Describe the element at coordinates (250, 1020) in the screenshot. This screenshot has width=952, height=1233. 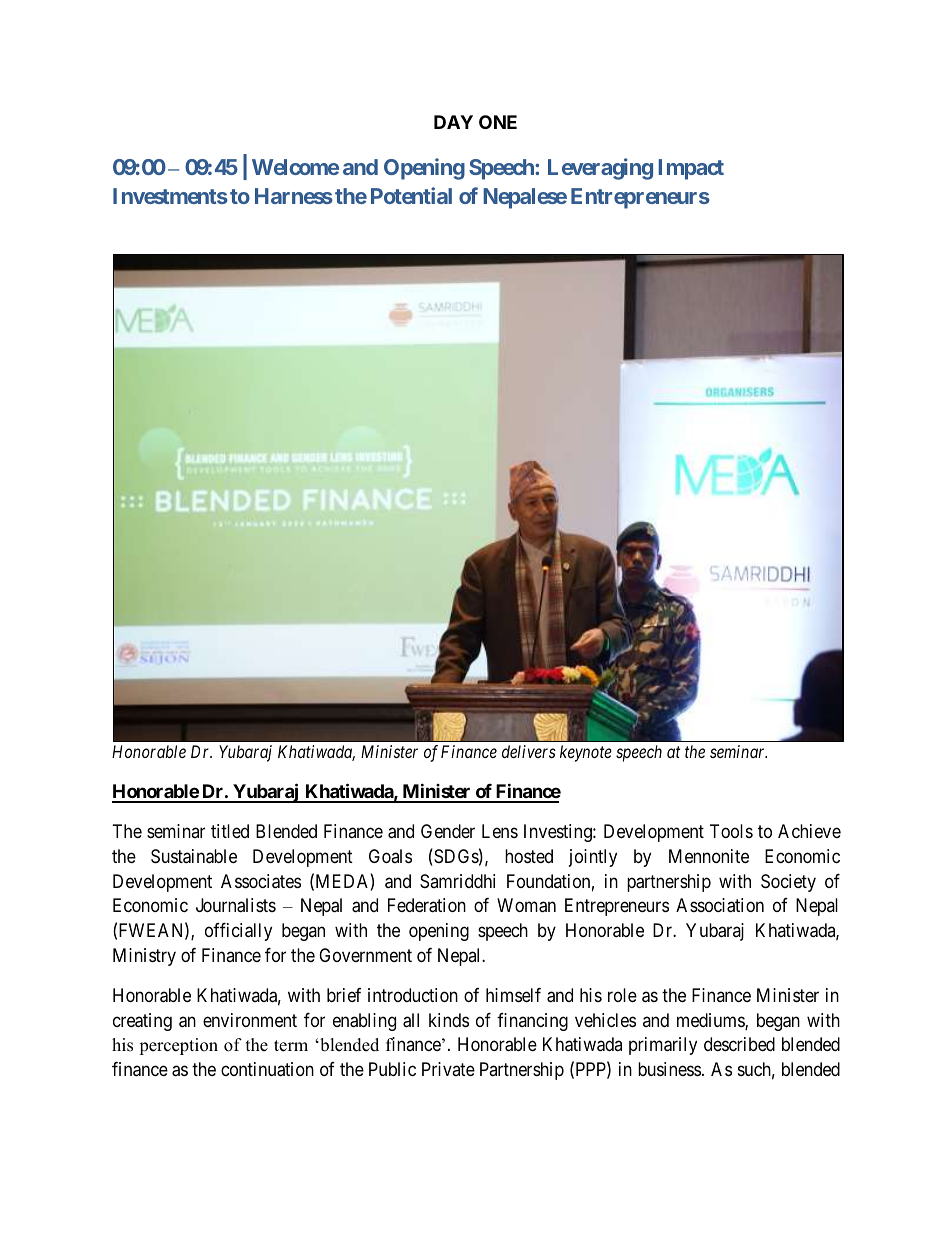
I see `environment` at that location.
